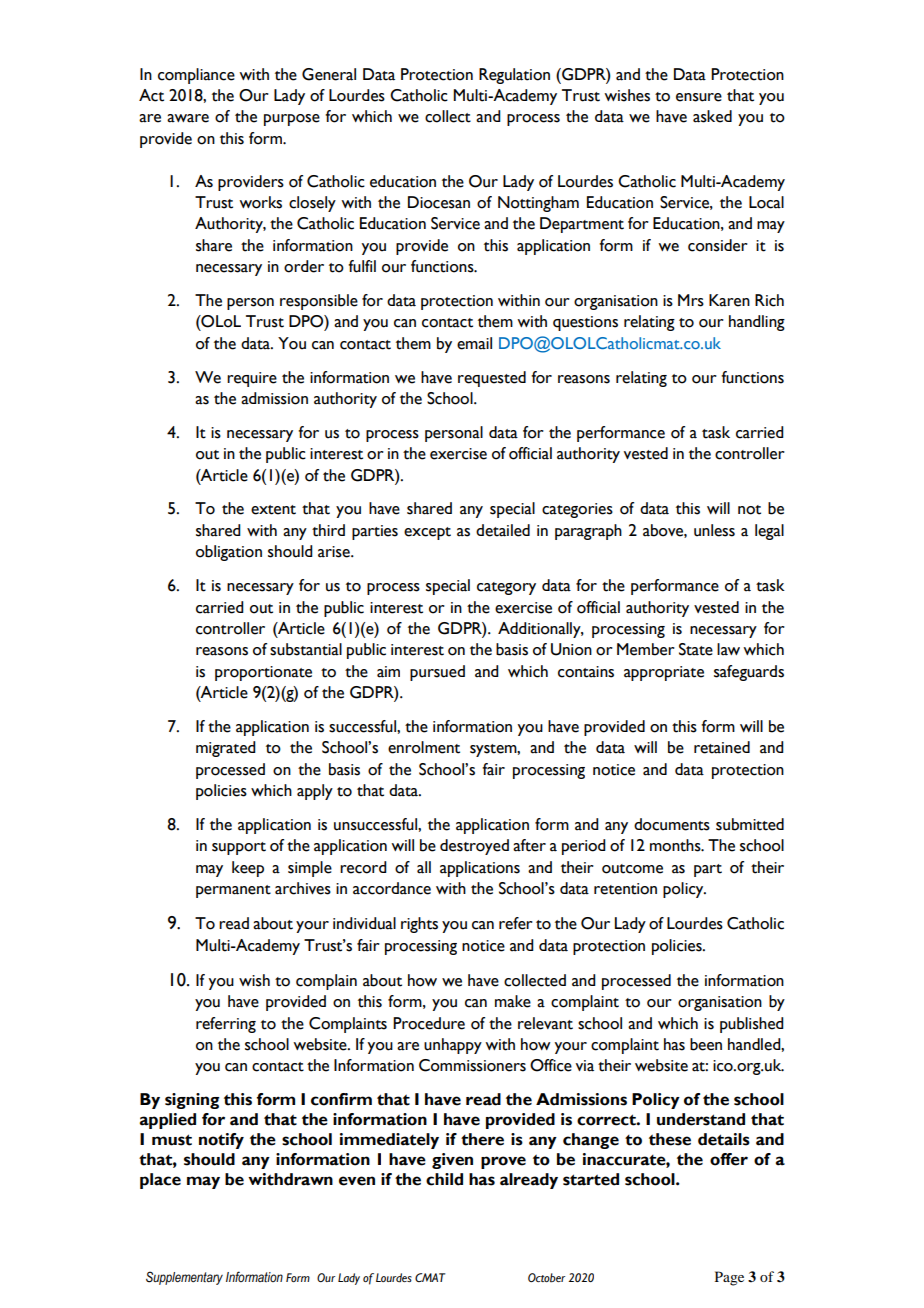  Describe the element at coordinates (672, 824) in the document. I see `documents` at that location.
